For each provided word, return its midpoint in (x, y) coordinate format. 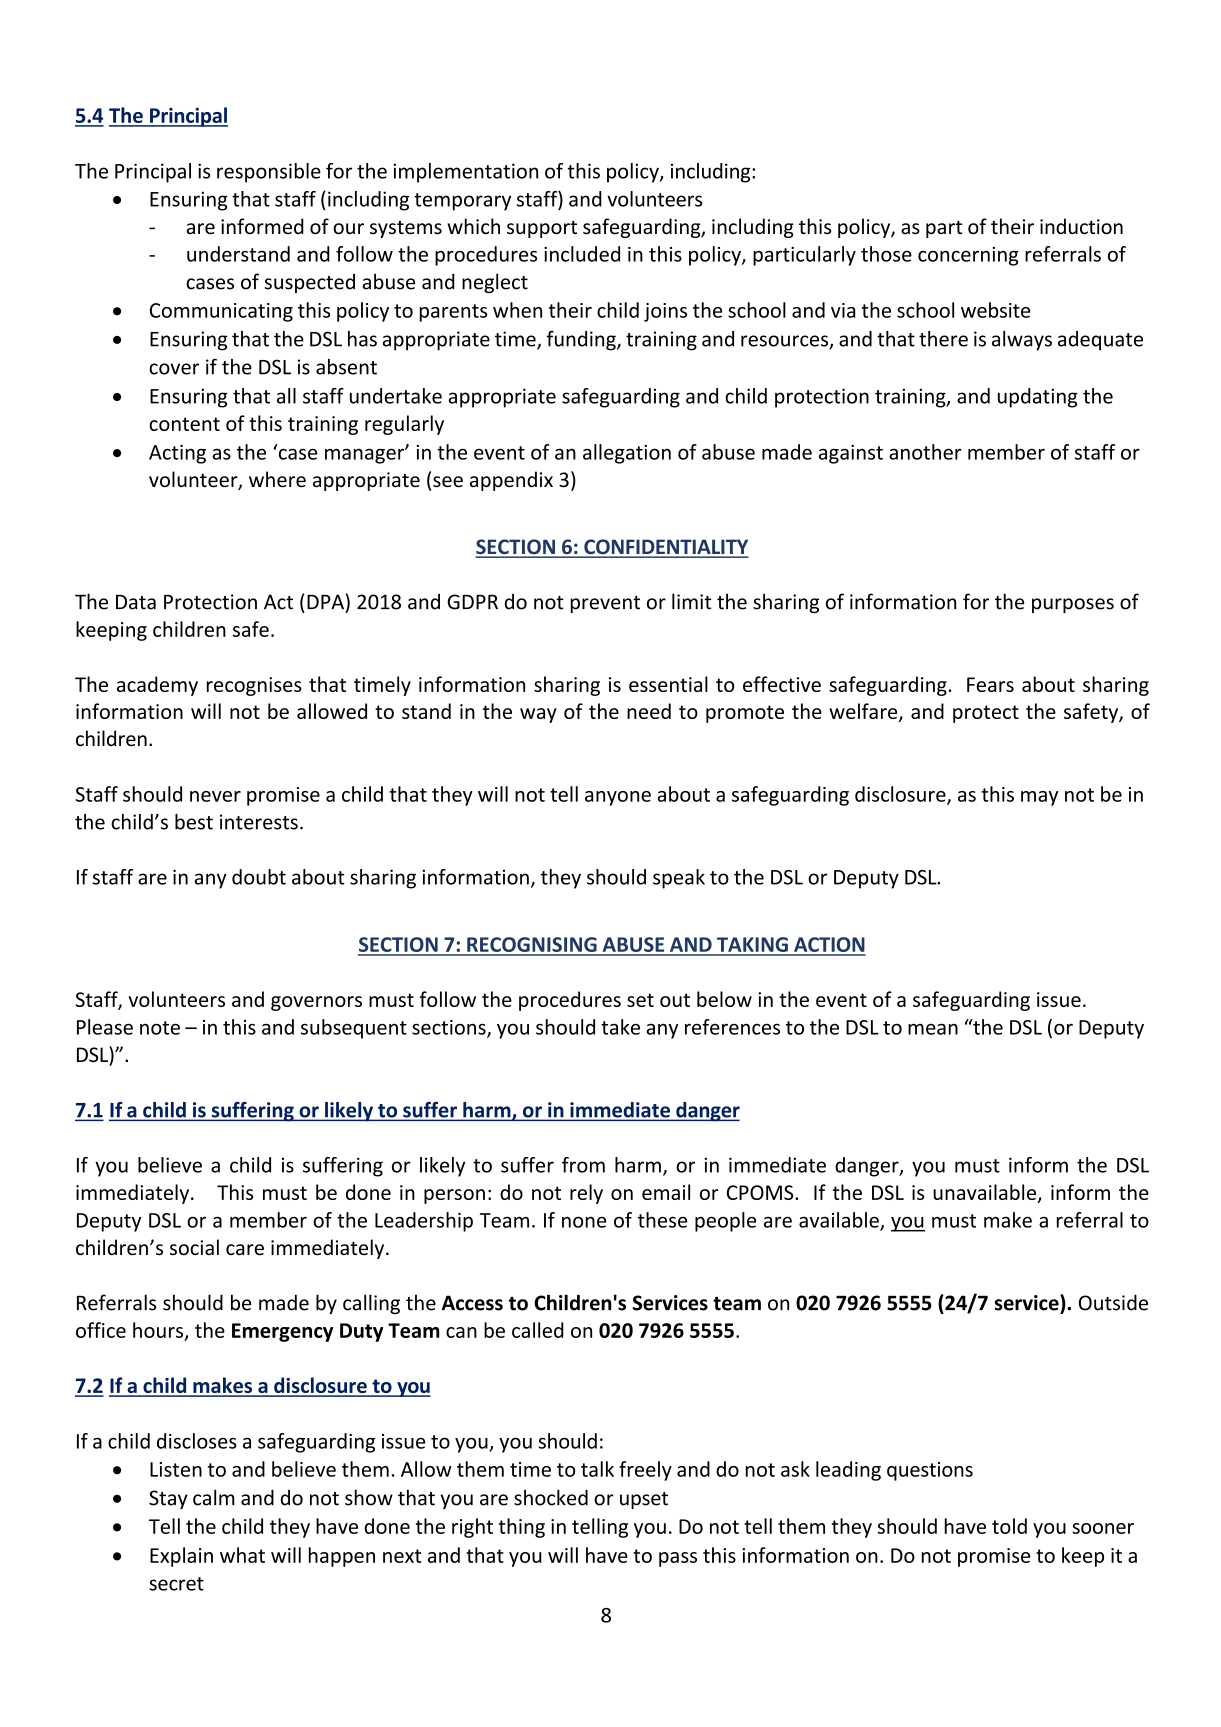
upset (644, 1500)
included (582, 254)
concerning (968, 256)
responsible (269, 173)
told (1009, 1526)
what (242, 1555)
